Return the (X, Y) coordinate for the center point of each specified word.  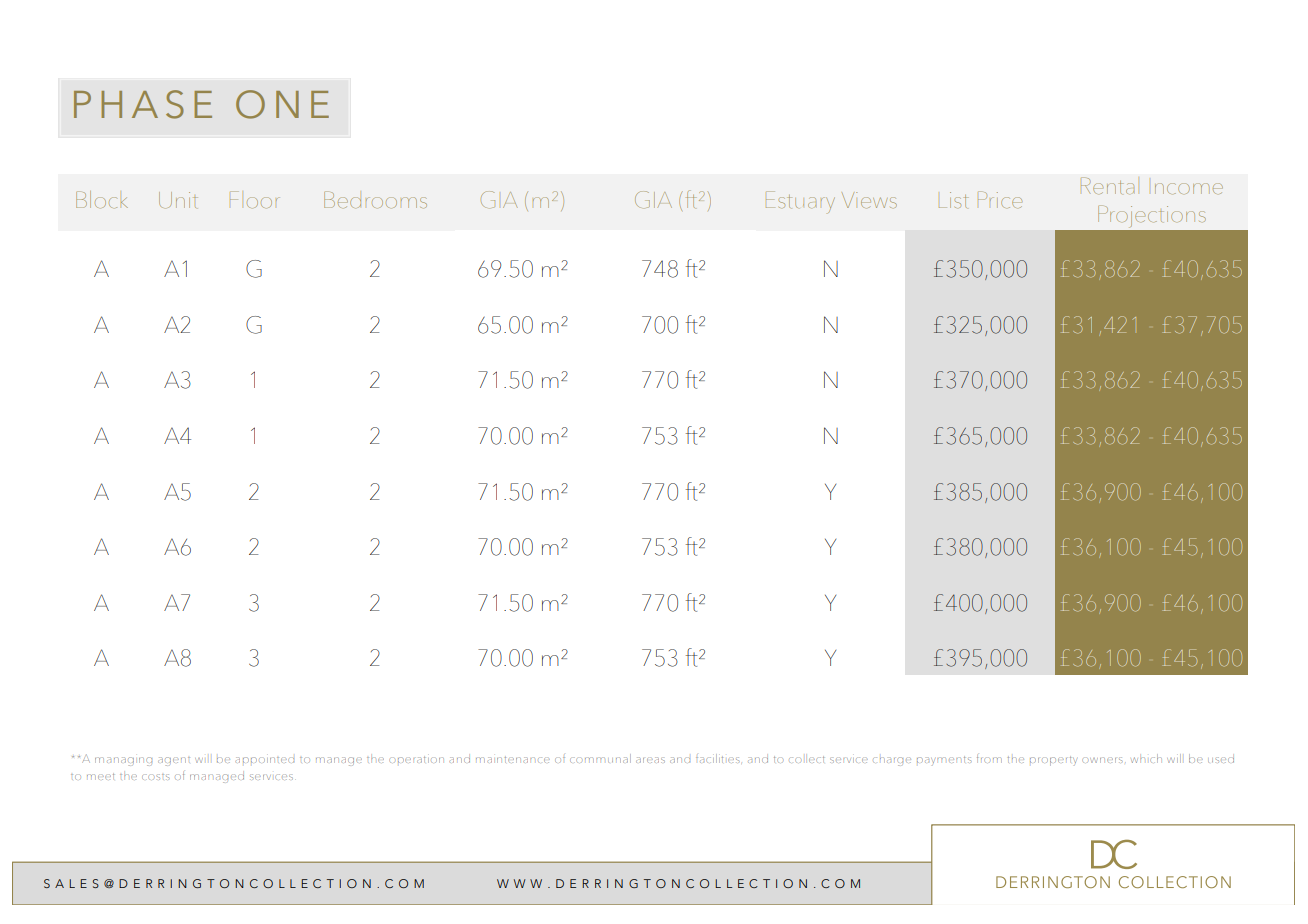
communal (600, 758)
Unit (178, 200)
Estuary (800, 202)
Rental (1110, 186)
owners (1102, 760)
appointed (264, 760)
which (1146, 758)
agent (174, 761)
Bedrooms (375, 199)
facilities (717, 758)
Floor (255, 199)
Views (869, 200)
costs (155, 777)
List (953, 200)
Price (1000, 199)
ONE (282, 104)
